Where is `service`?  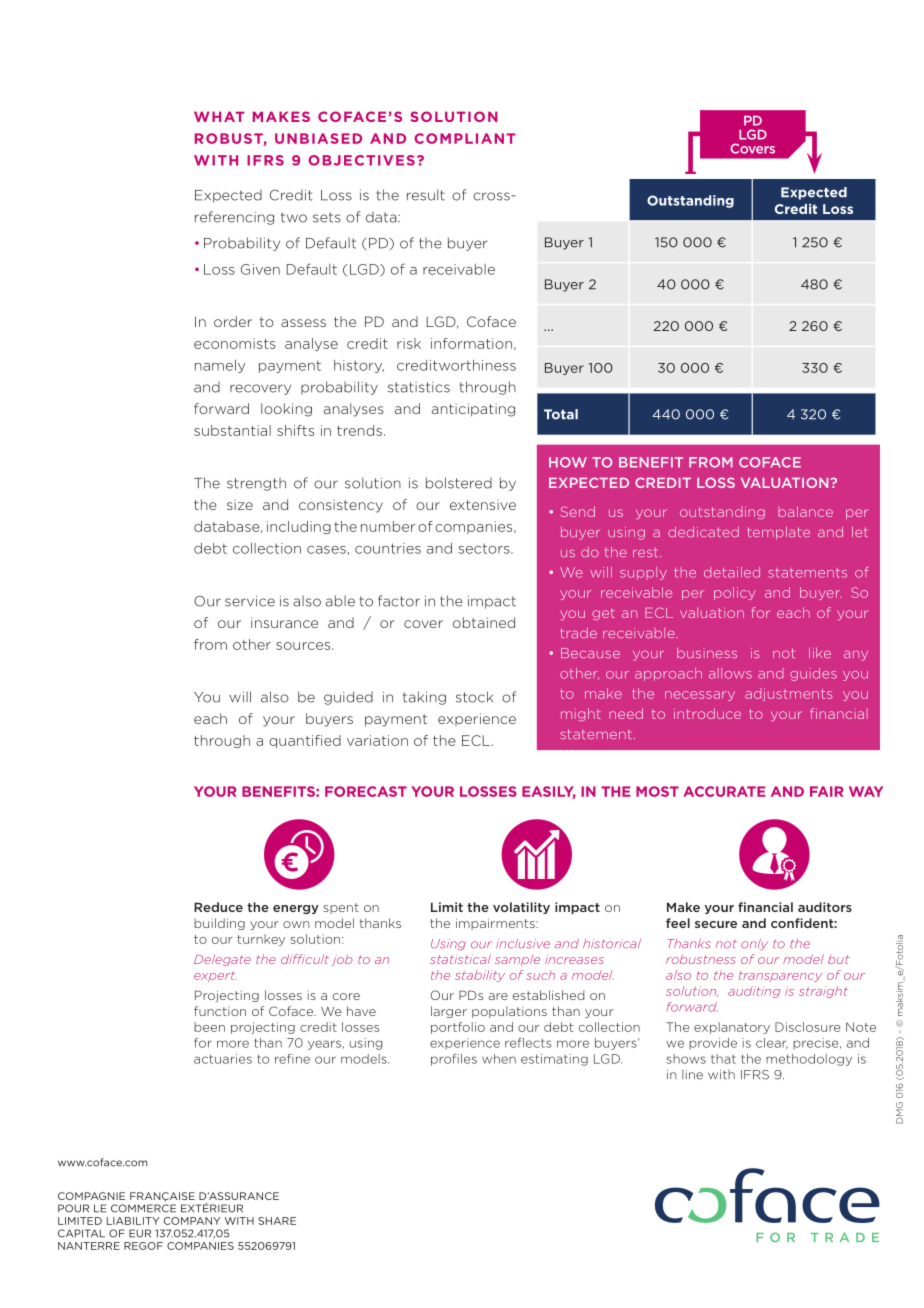 service is located at coordinates (250, 601).
